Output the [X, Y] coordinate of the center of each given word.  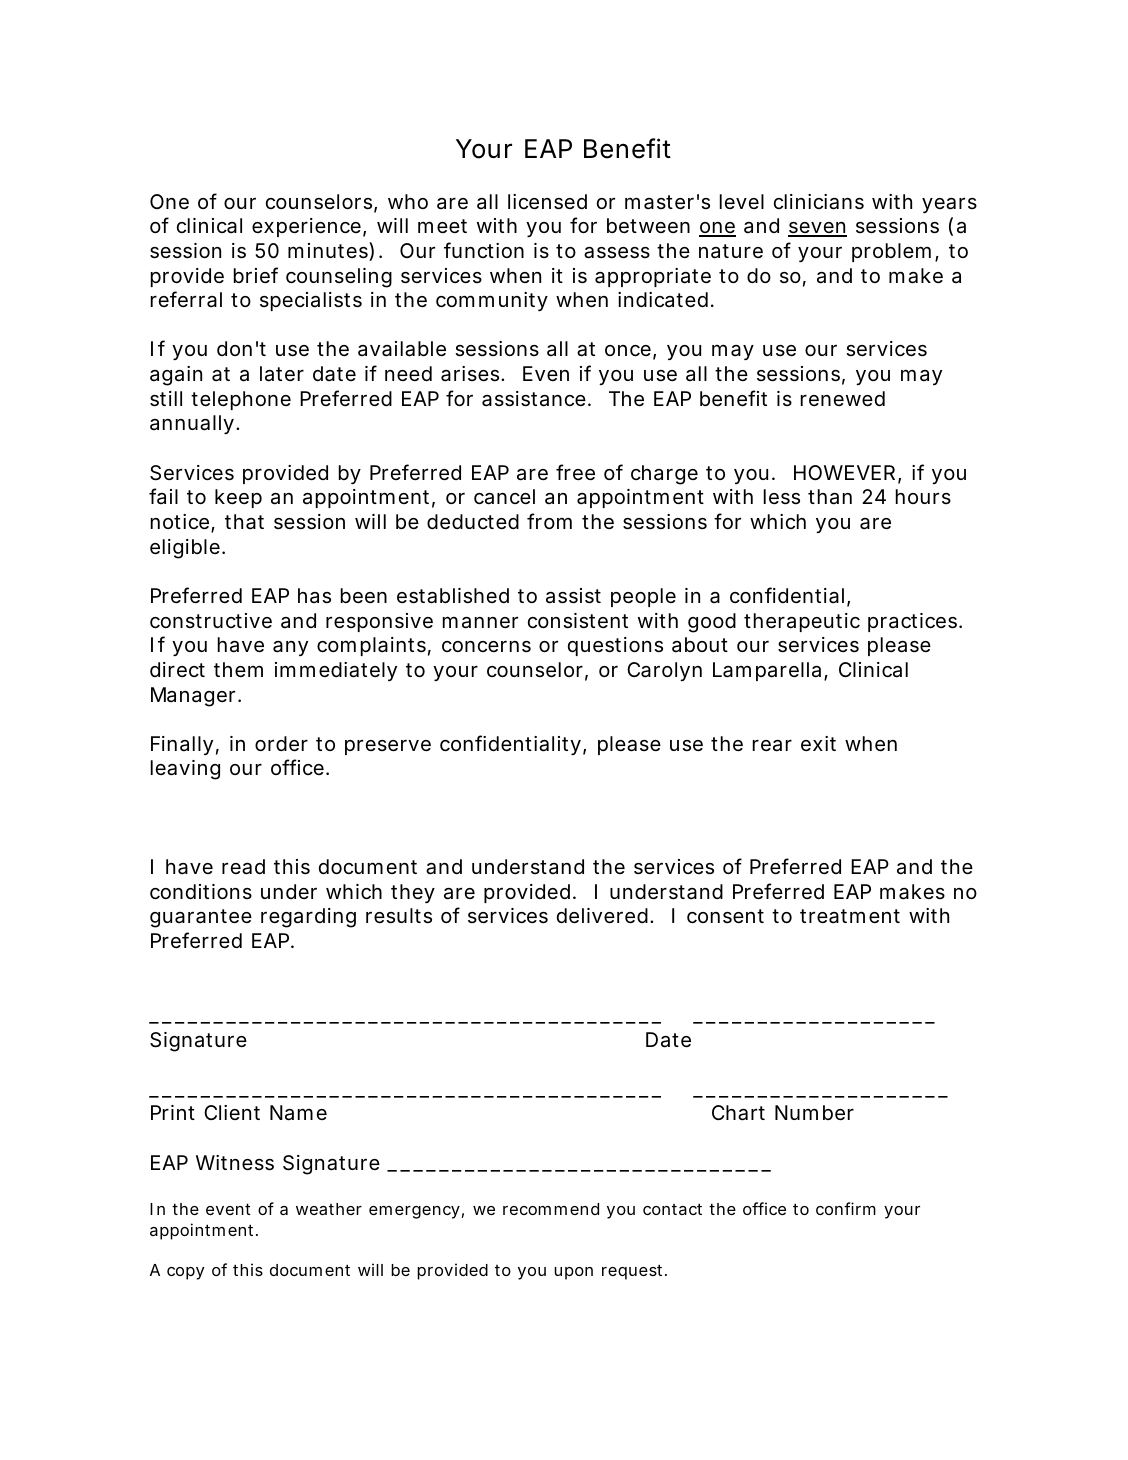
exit [818, 744]
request [634, 1272]
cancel [504, 497]
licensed [547, 202]
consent [725, 916]
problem [895, 252]
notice [183, 523]
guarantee [201, 918]
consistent [578, 621]
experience [309, 227]
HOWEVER [847, 474]
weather [329, 1209]
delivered [605, 916]
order [281, 744]
